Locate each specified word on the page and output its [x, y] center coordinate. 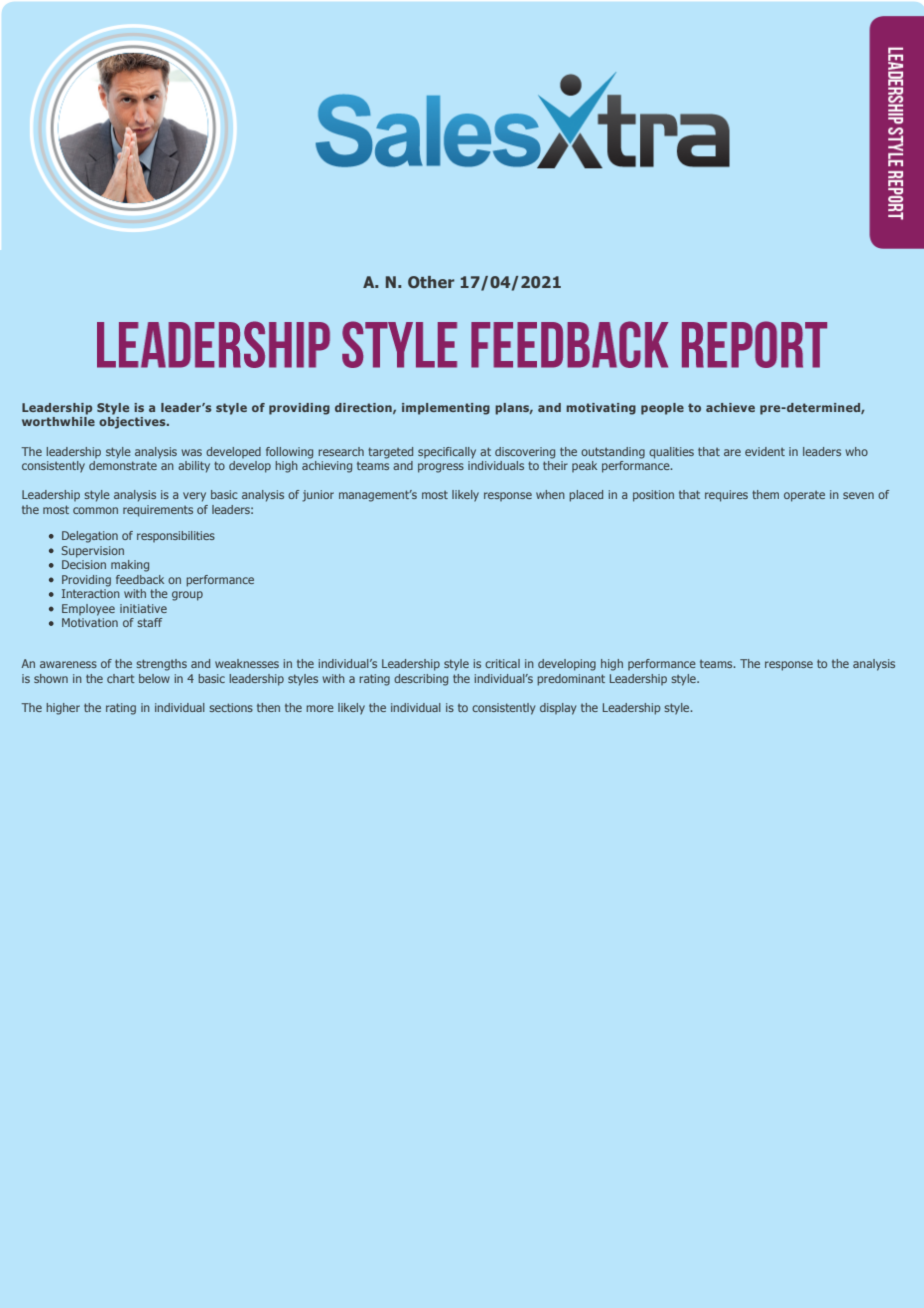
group [187, 596]
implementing [446, 409]
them [765, 494]
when [550, 494]
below [154, 678]
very [194, 497]
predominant [571, 680]
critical [502, 663]
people [662, 409]
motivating [601, 409]
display [558, 709]
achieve [730, 407]
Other [431, 282]
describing [421, 680]
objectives [133, 423]
